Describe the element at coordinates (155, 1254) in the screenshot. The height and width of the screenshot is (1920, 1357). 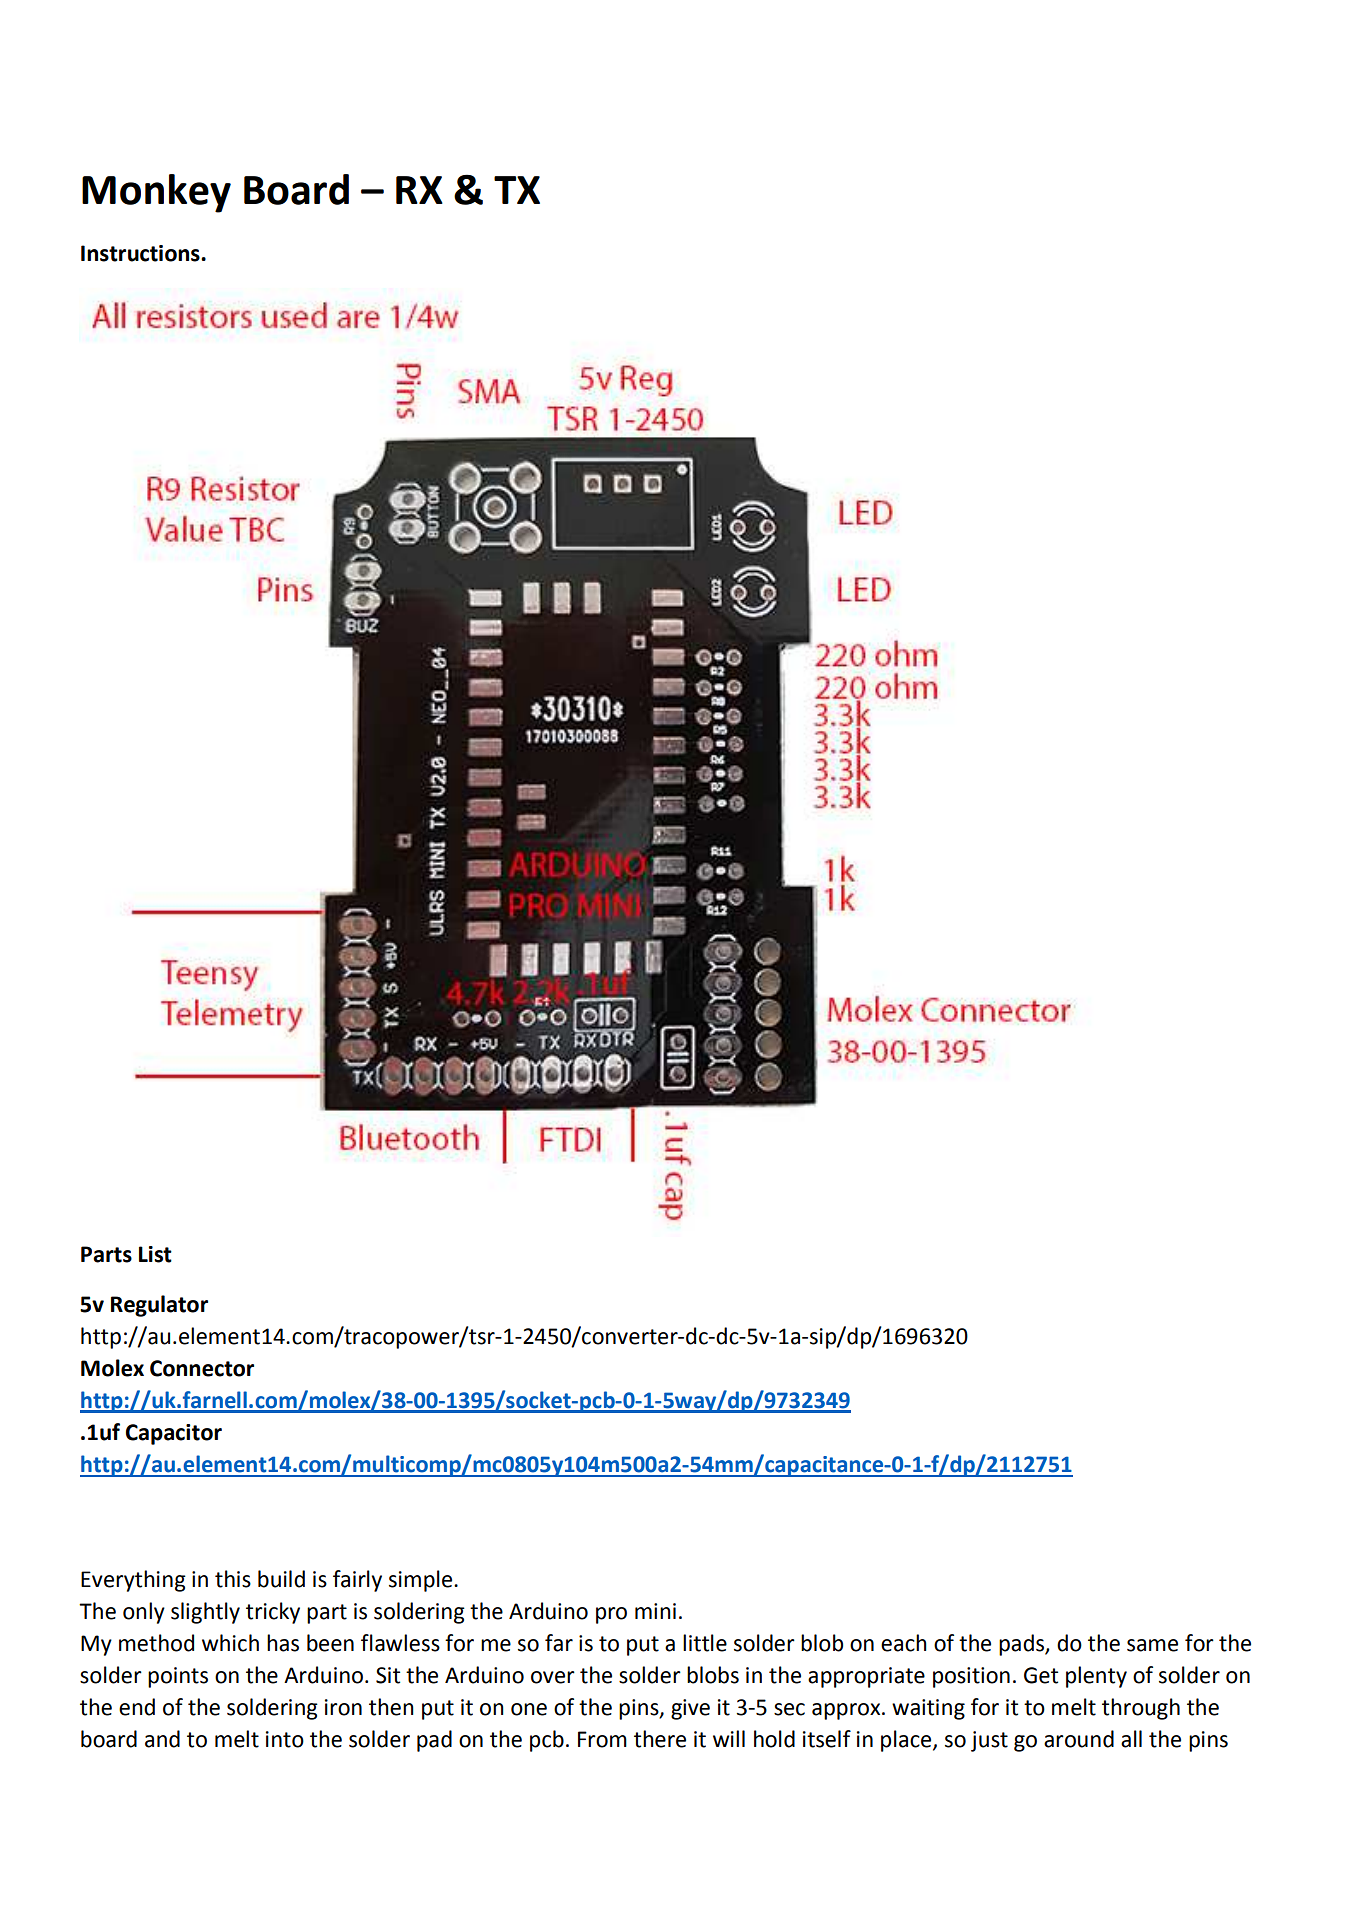
I see `List` at that location.
